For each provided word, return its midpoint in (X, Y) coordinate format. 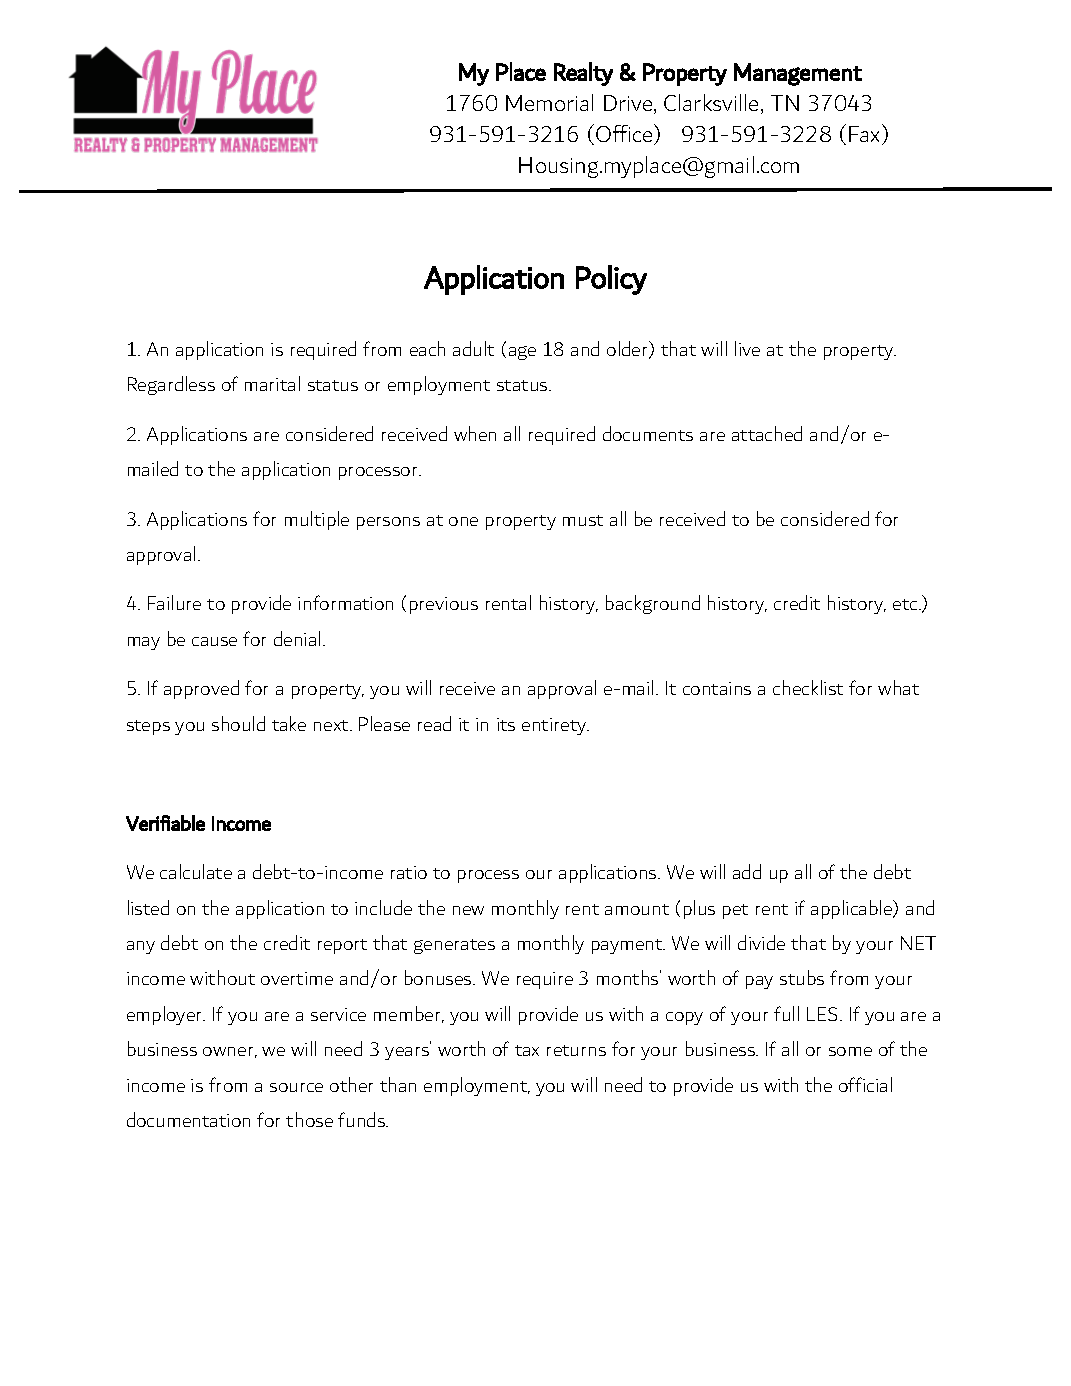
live (747, 348)
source (296, 1087)
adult (473, 348)
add (747, 871)
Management (798, 74)
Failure (174, 602)
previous (444, 605)
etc (906, 604)
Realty (583, 74)
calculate (196, 871)
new (468, 910)
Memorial (549, 102)
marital (272, 383)
